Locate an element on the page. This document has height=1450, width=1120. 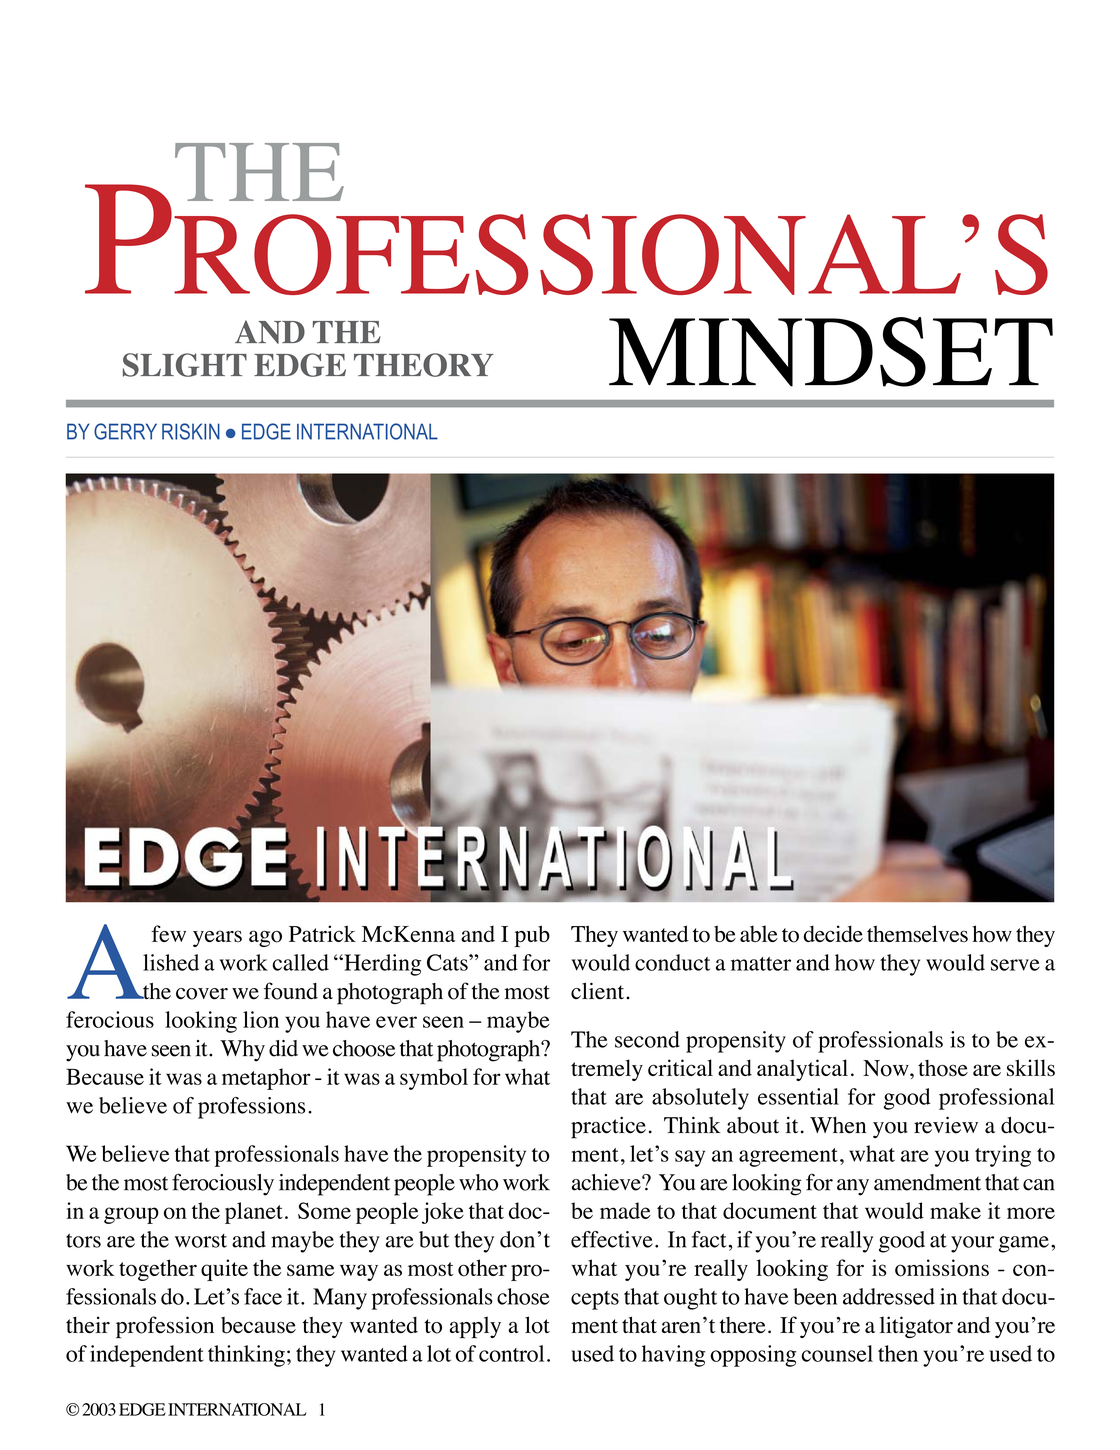
MINDSET is located at coordinates (831, 352).
